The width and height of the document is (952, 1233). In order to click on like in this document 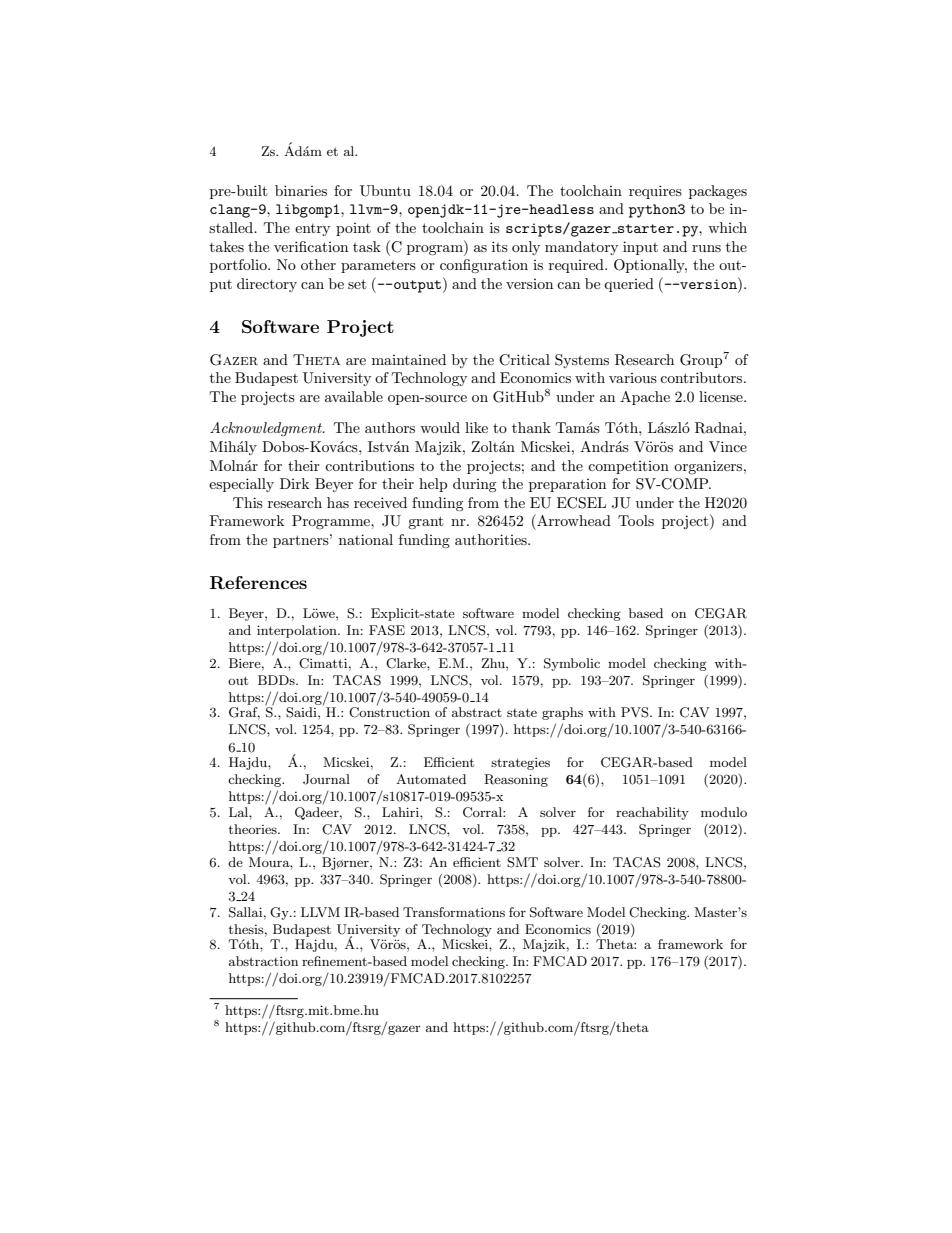, I will do `click(476, 427)`.
